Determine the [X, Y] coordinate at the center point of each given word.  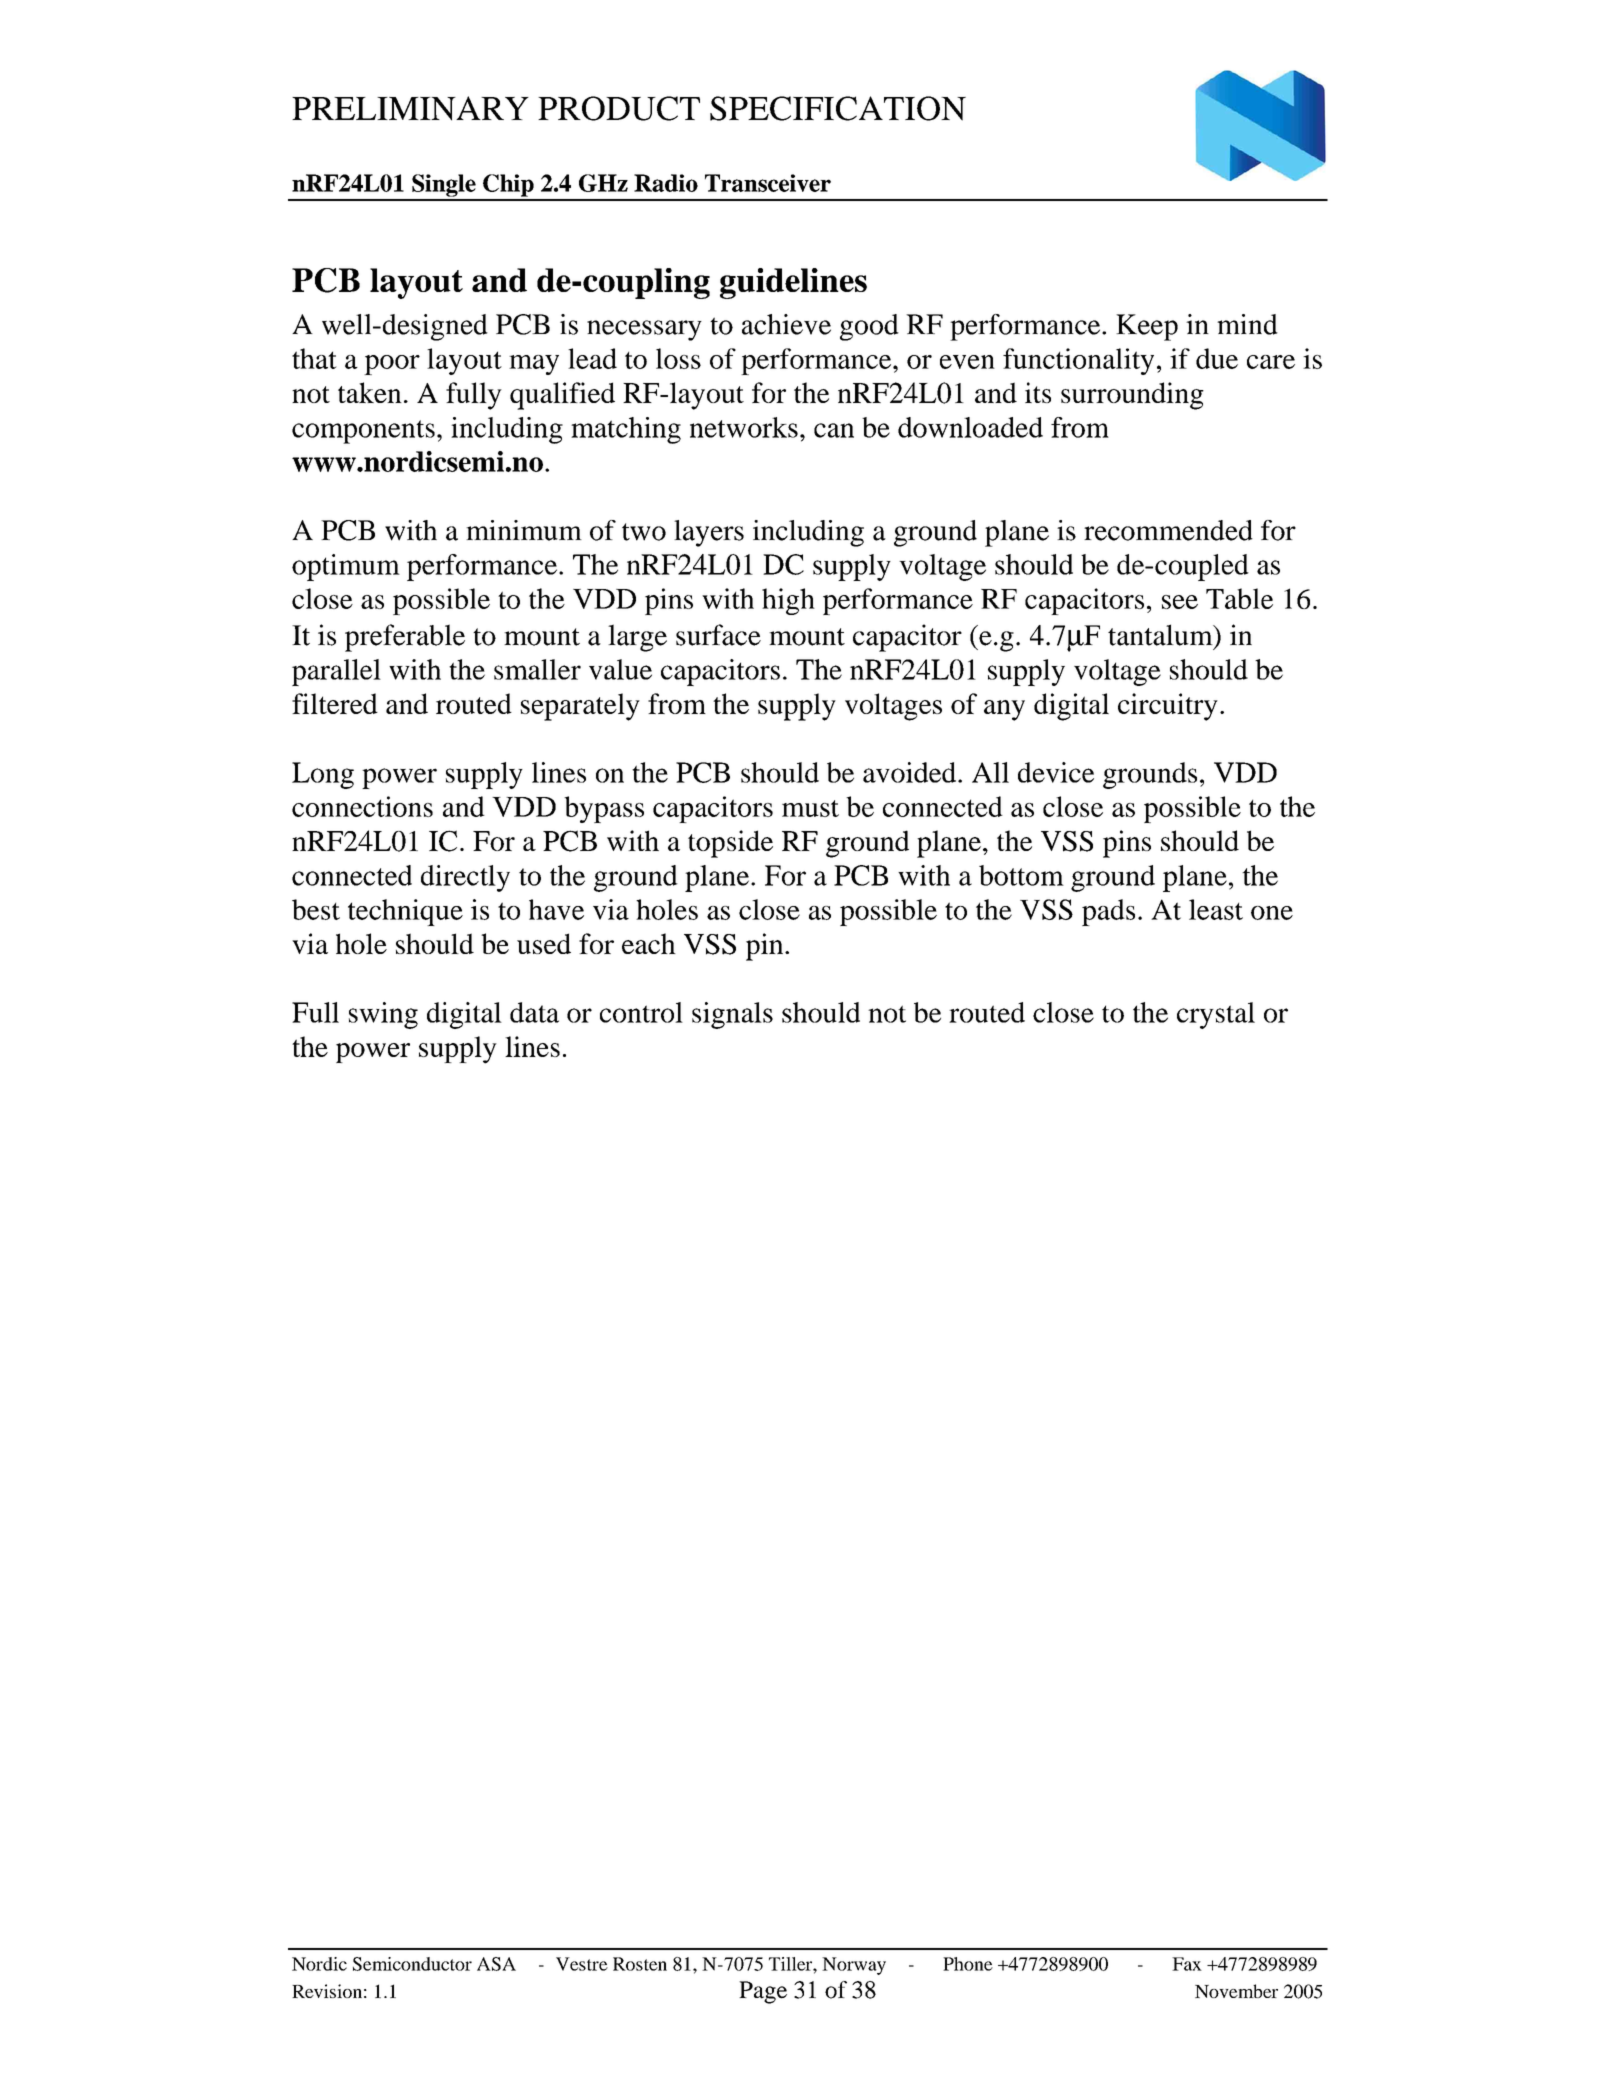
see [1180, 602]
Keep [1147, 327]
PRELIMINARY [410, 108]
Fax [1187, 1964]
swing [383, 1015]
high [788, 601]
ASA [496, 1964]
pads [1108, 912]
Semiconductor [412, 1964]
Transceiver [768, 183]
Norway [854, 1966]
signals [732, 1015]
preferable [405, 638]
